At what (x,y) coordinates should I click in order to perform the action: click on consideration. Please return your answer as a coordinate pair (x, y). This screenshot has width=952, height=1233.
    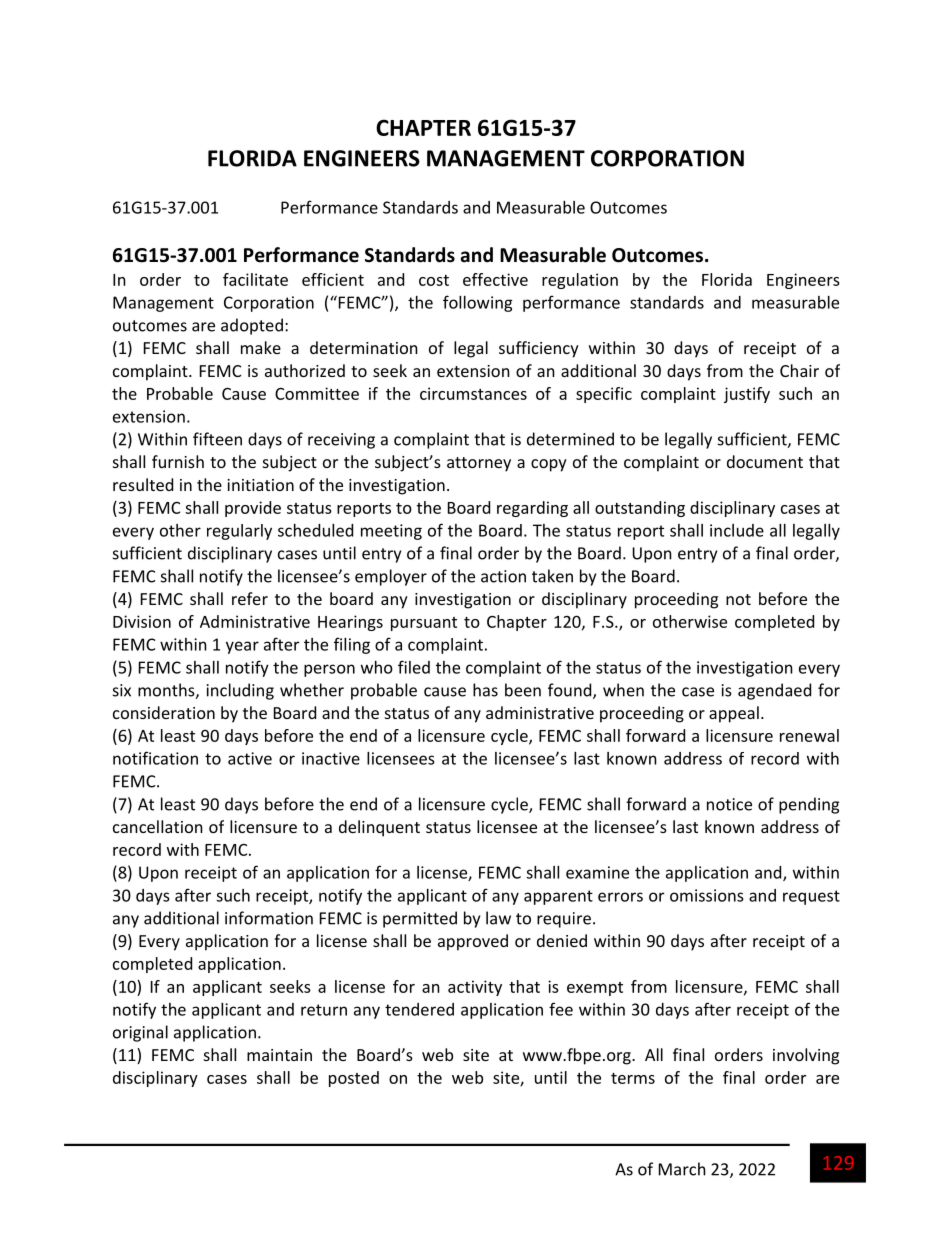
    Looking at the image, I should click on (164, 712).
